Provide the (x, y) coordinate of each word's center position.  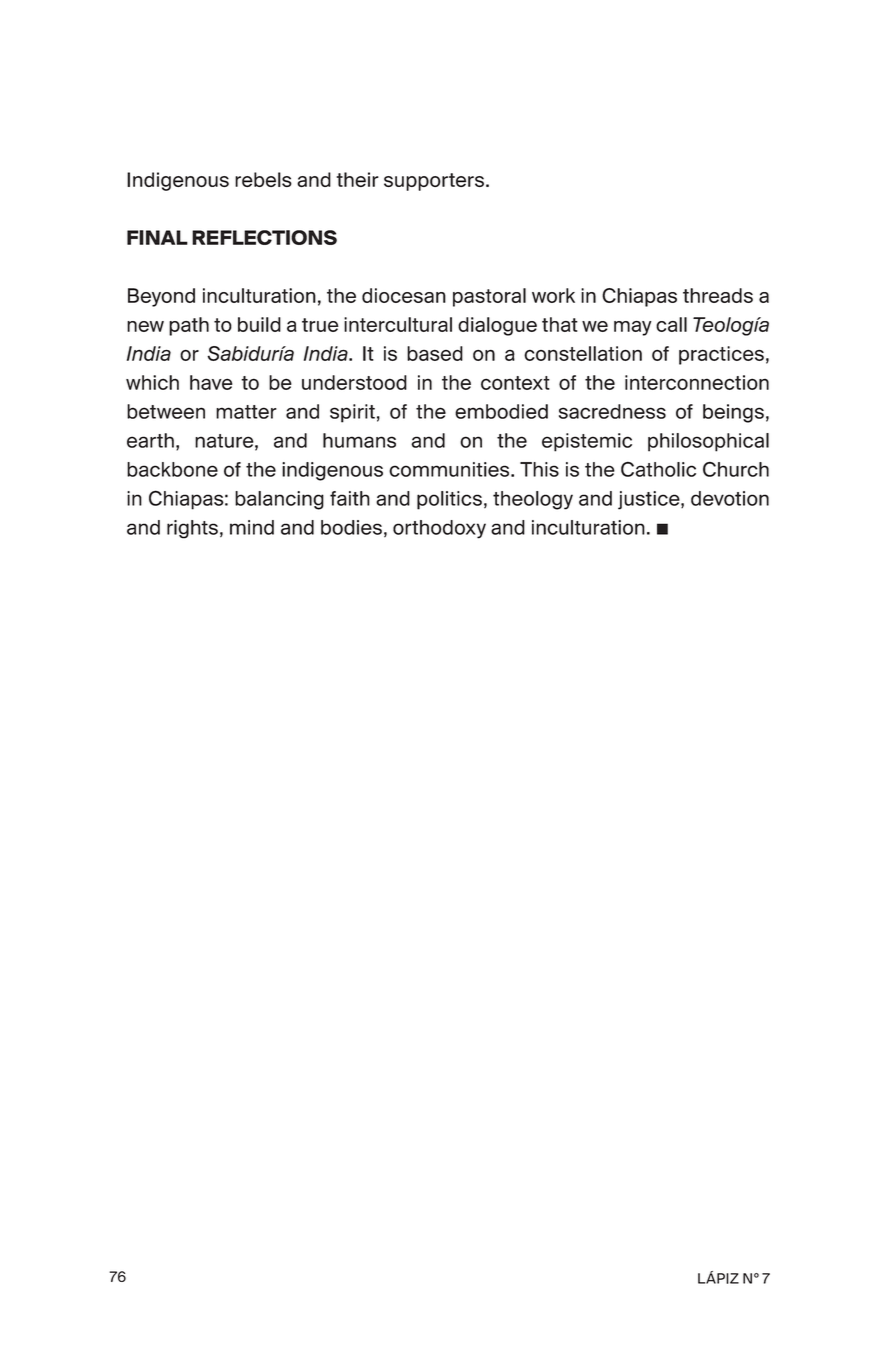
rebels (263, 179)
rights (192, 529)
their (358, 179)
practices (721, 355)
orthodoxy (439, 529)
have (211, 382)
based (435, 353)
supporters (434, 182)
